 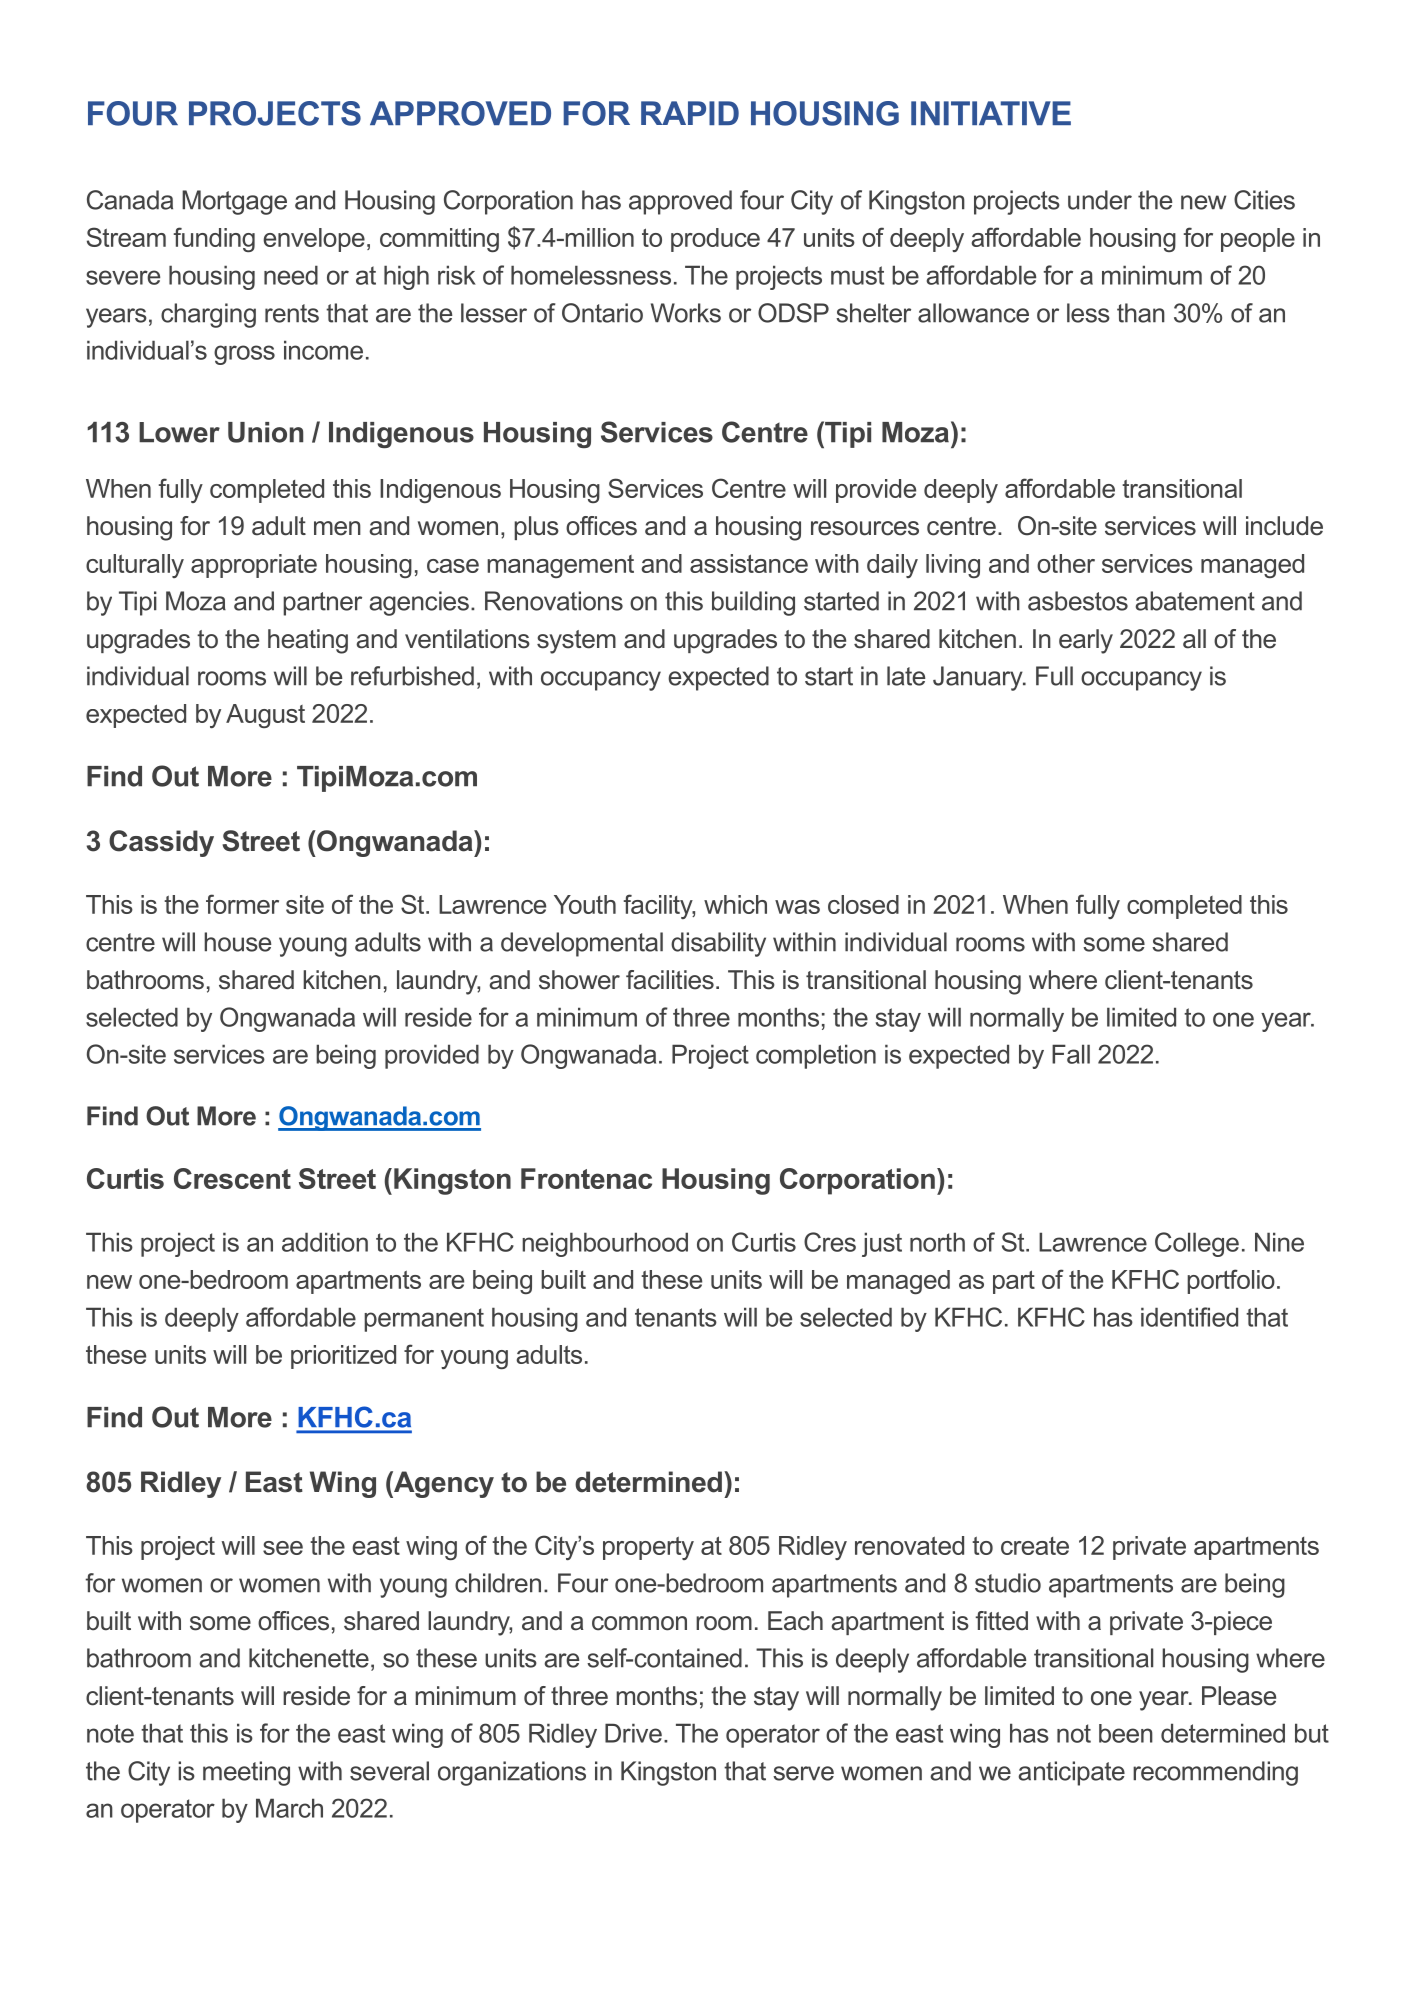 I want to click on RAPID, so click(x=690, y=113).
